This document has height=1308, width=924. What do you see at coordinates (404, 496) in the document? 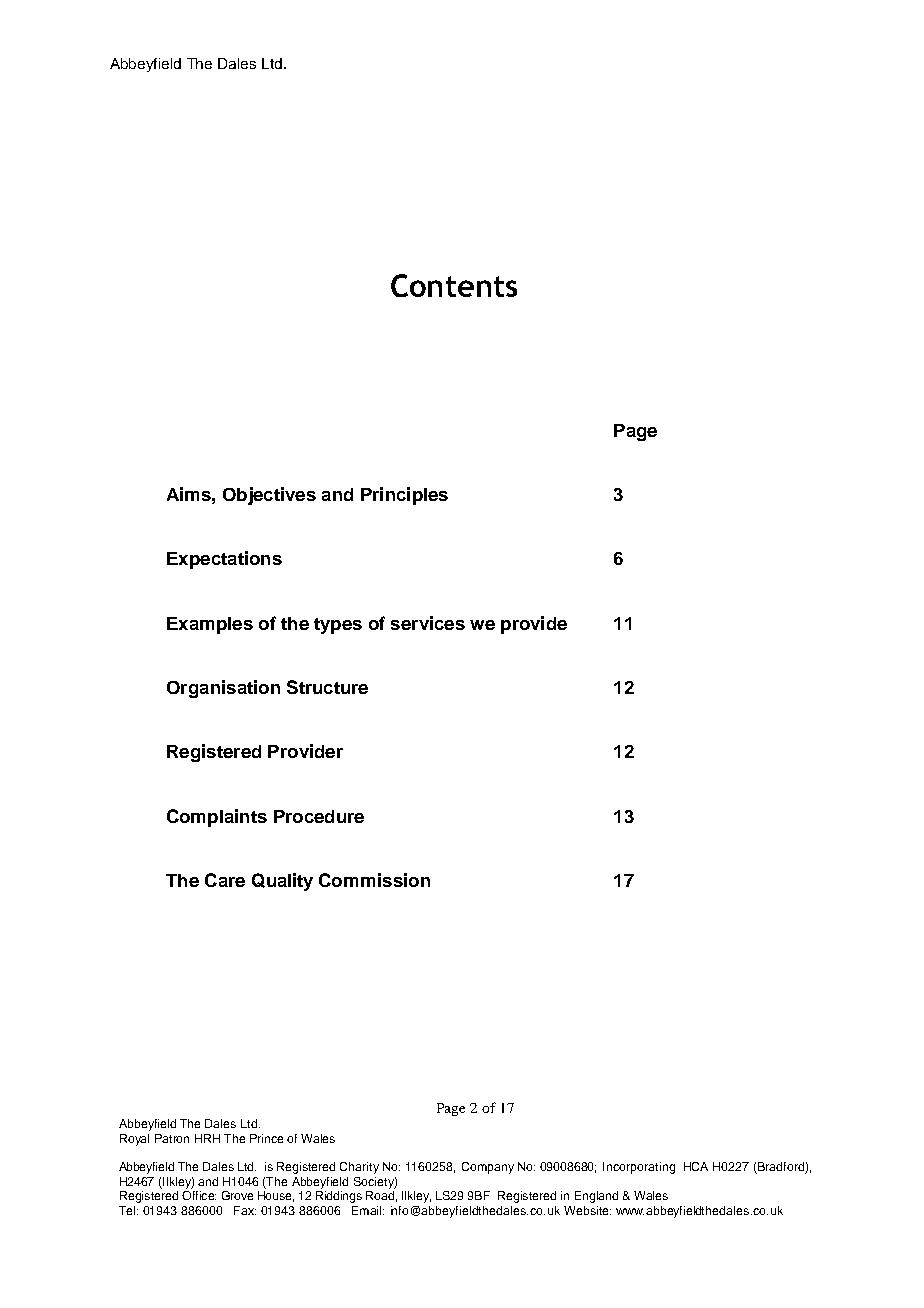
I see `Principles` at bounding box center [404, 496].
